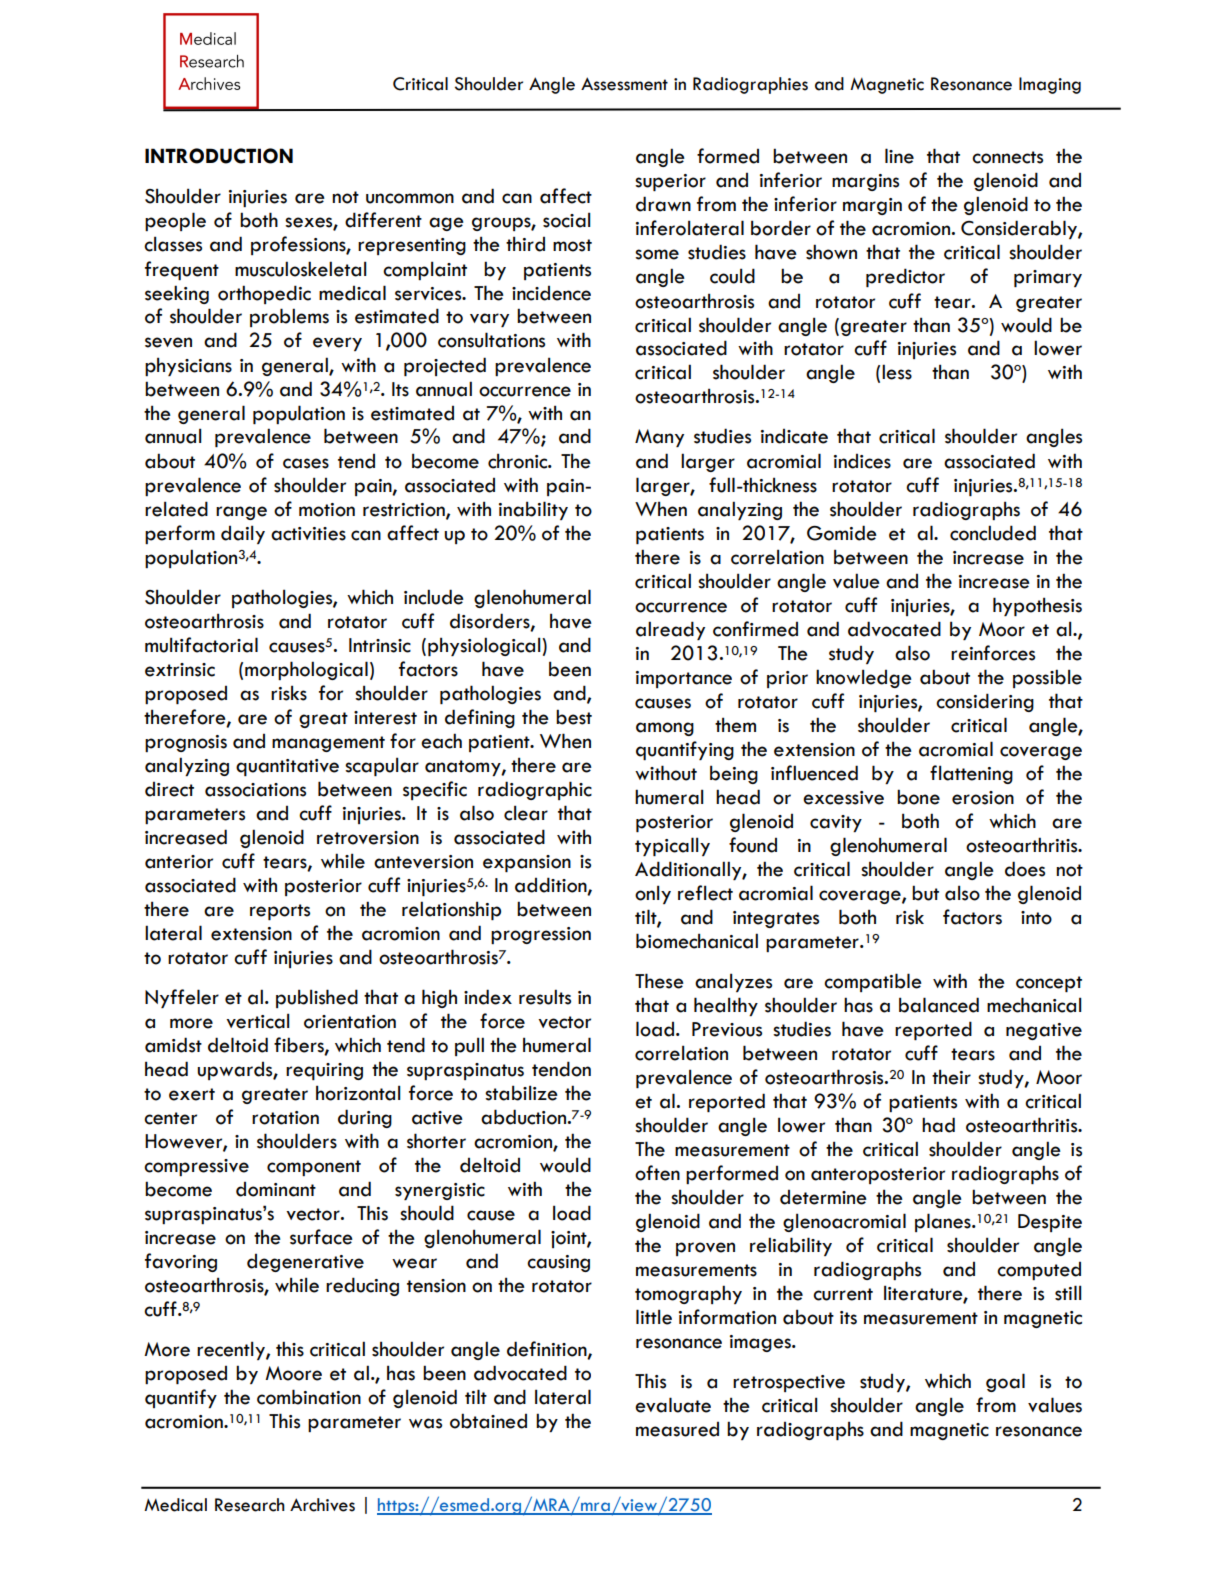 This screenshot has height=1588, width=1227. I want to click on concluded, so click(993, 533).
